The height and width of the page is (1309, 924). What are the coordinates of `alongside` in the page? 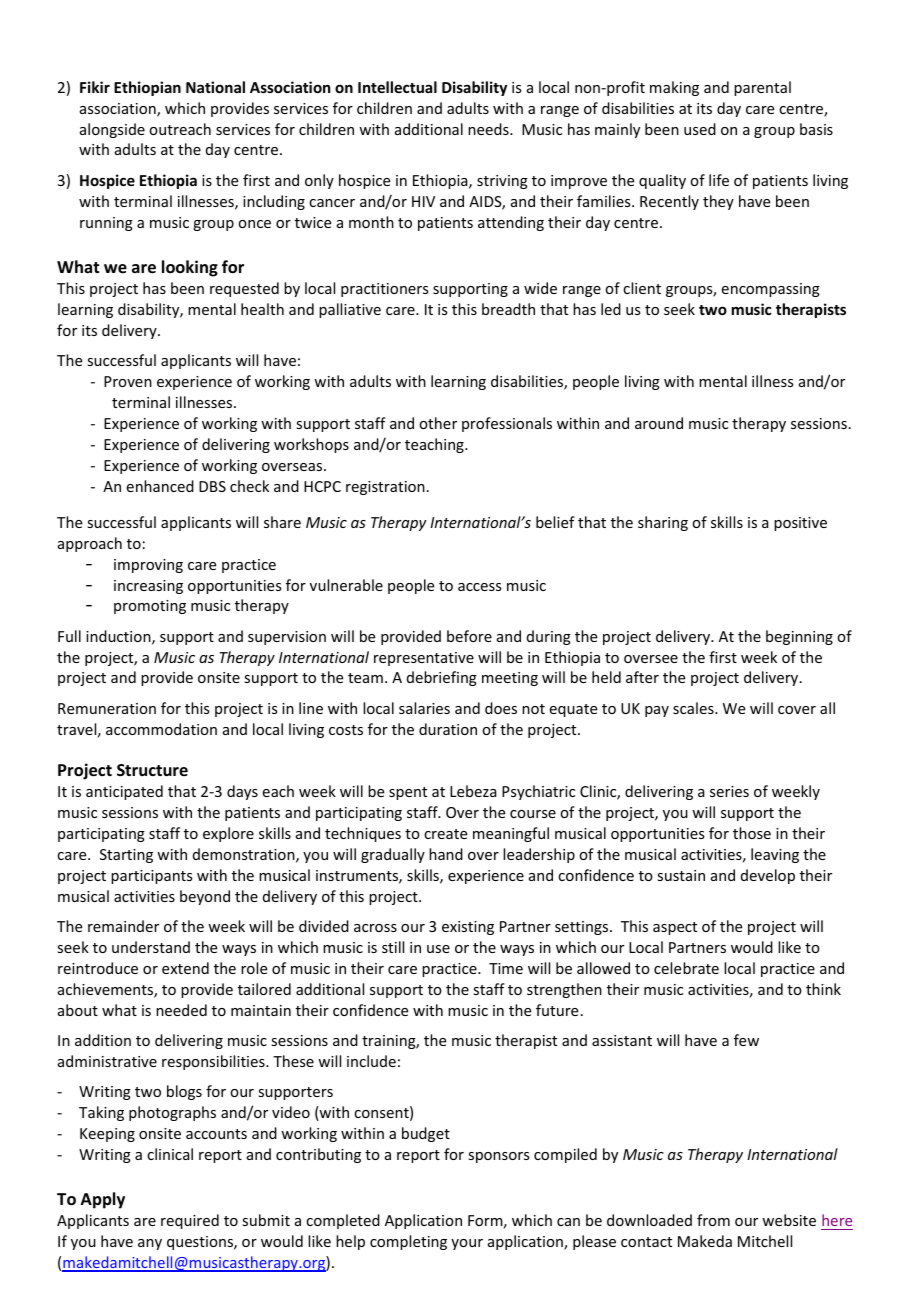 It's located at (112, 130).
